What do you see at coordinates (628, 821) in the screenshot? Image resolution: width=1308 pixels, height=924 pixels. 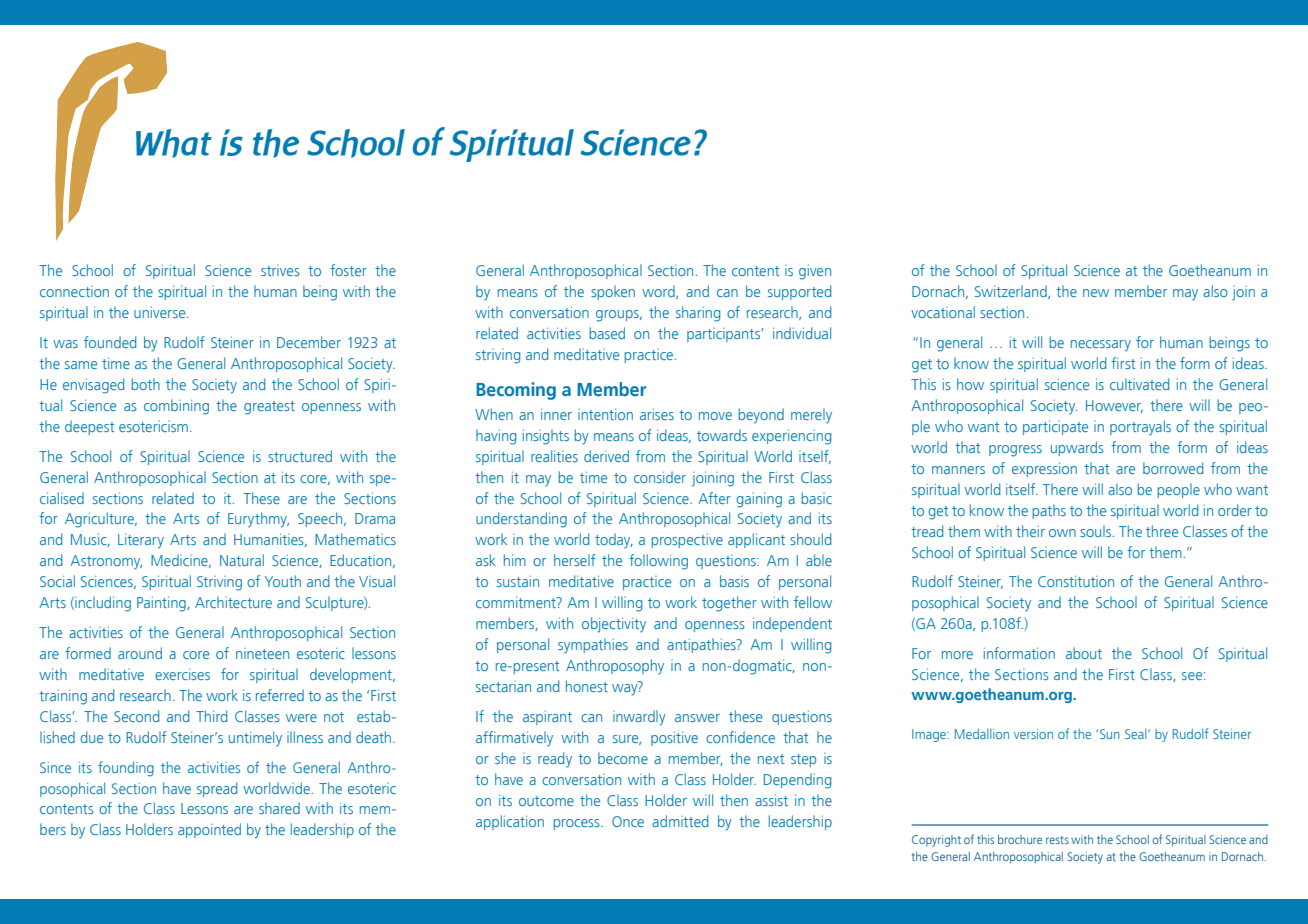 I see `Once` at bounding box center [628, 821].
